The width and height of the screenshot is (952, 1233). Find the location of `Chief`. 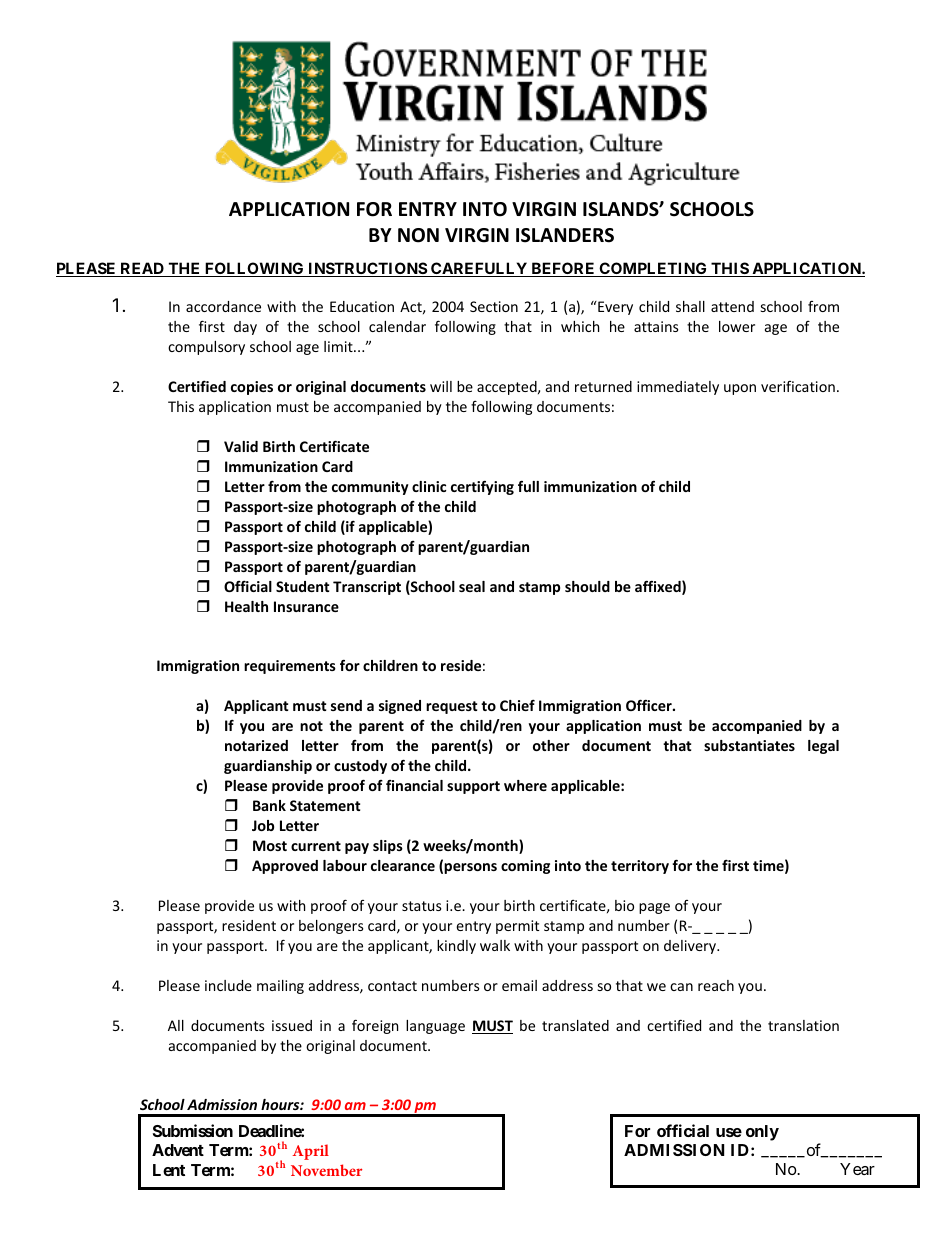

Chief is located at coordinates (517, 705).
